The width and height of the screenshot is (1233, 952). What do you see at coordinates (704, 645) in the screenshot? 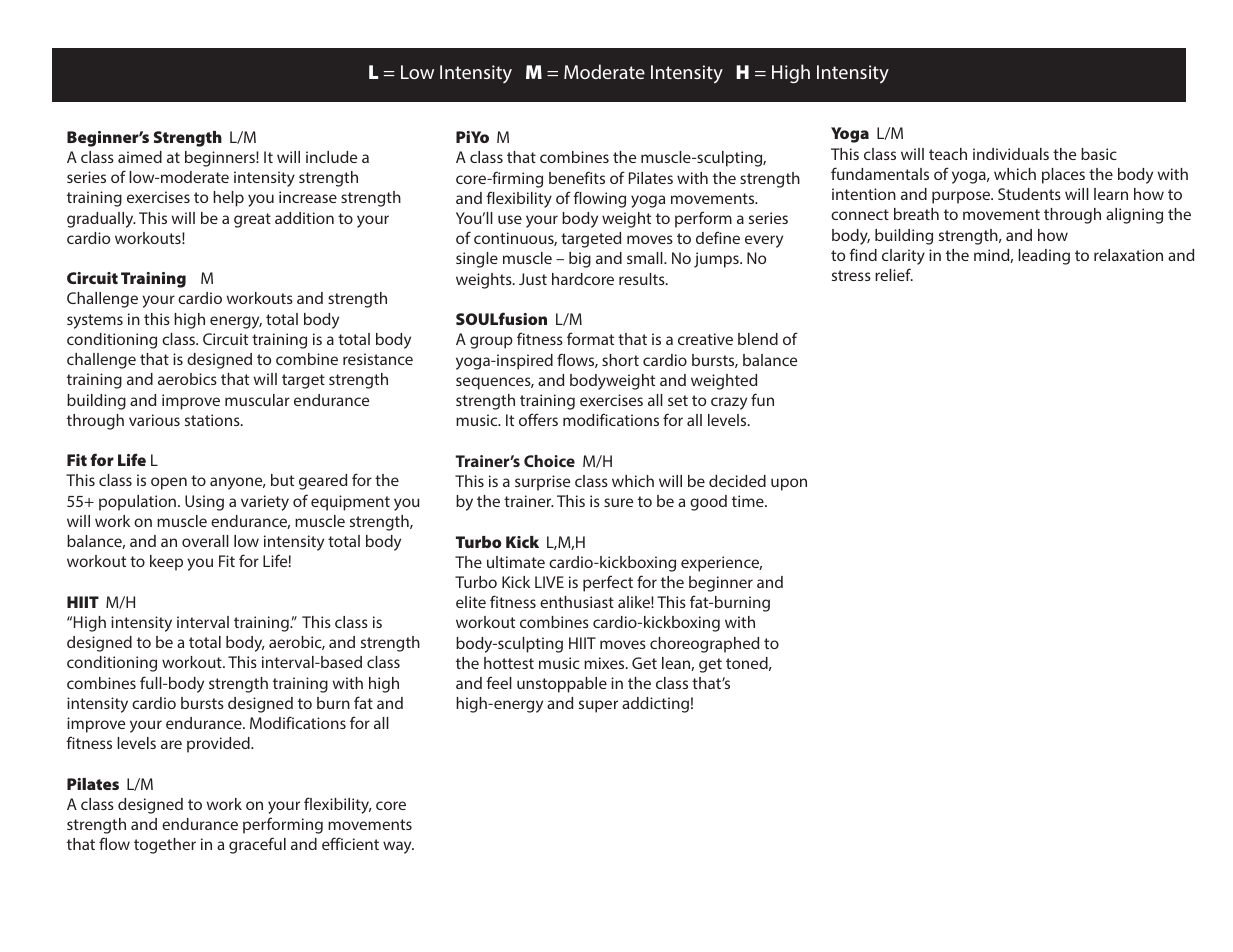
I see `choreographed` at bounding box center [704, 645].
